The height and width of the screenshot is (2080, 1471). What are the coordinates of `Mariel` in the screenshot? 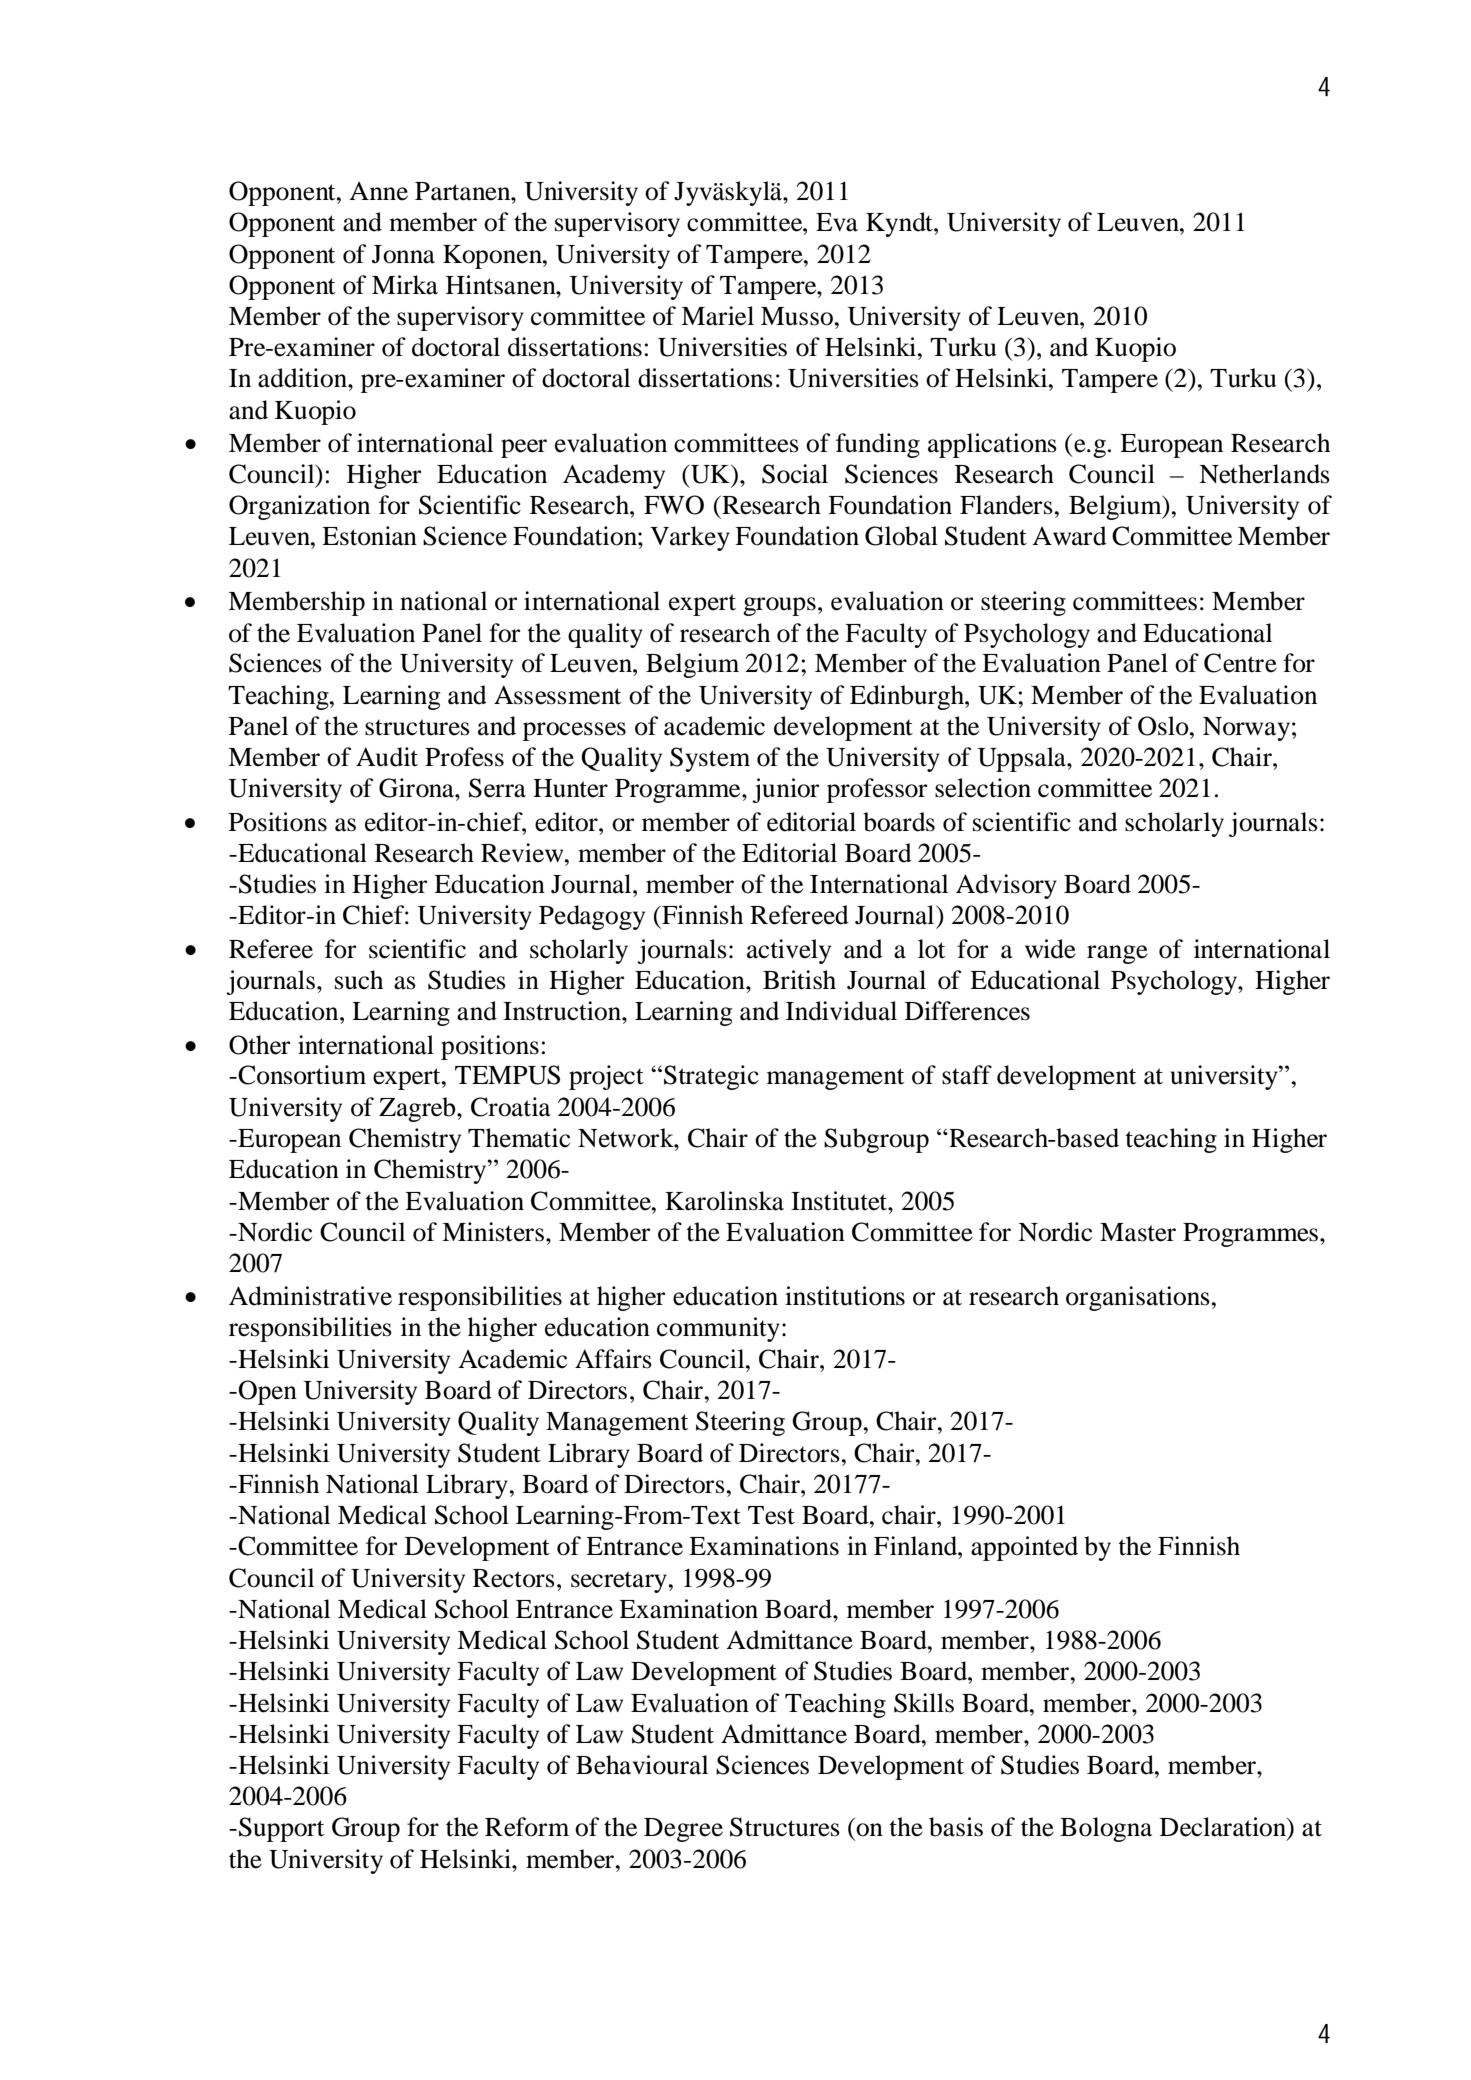 It's located at (717, 316).
